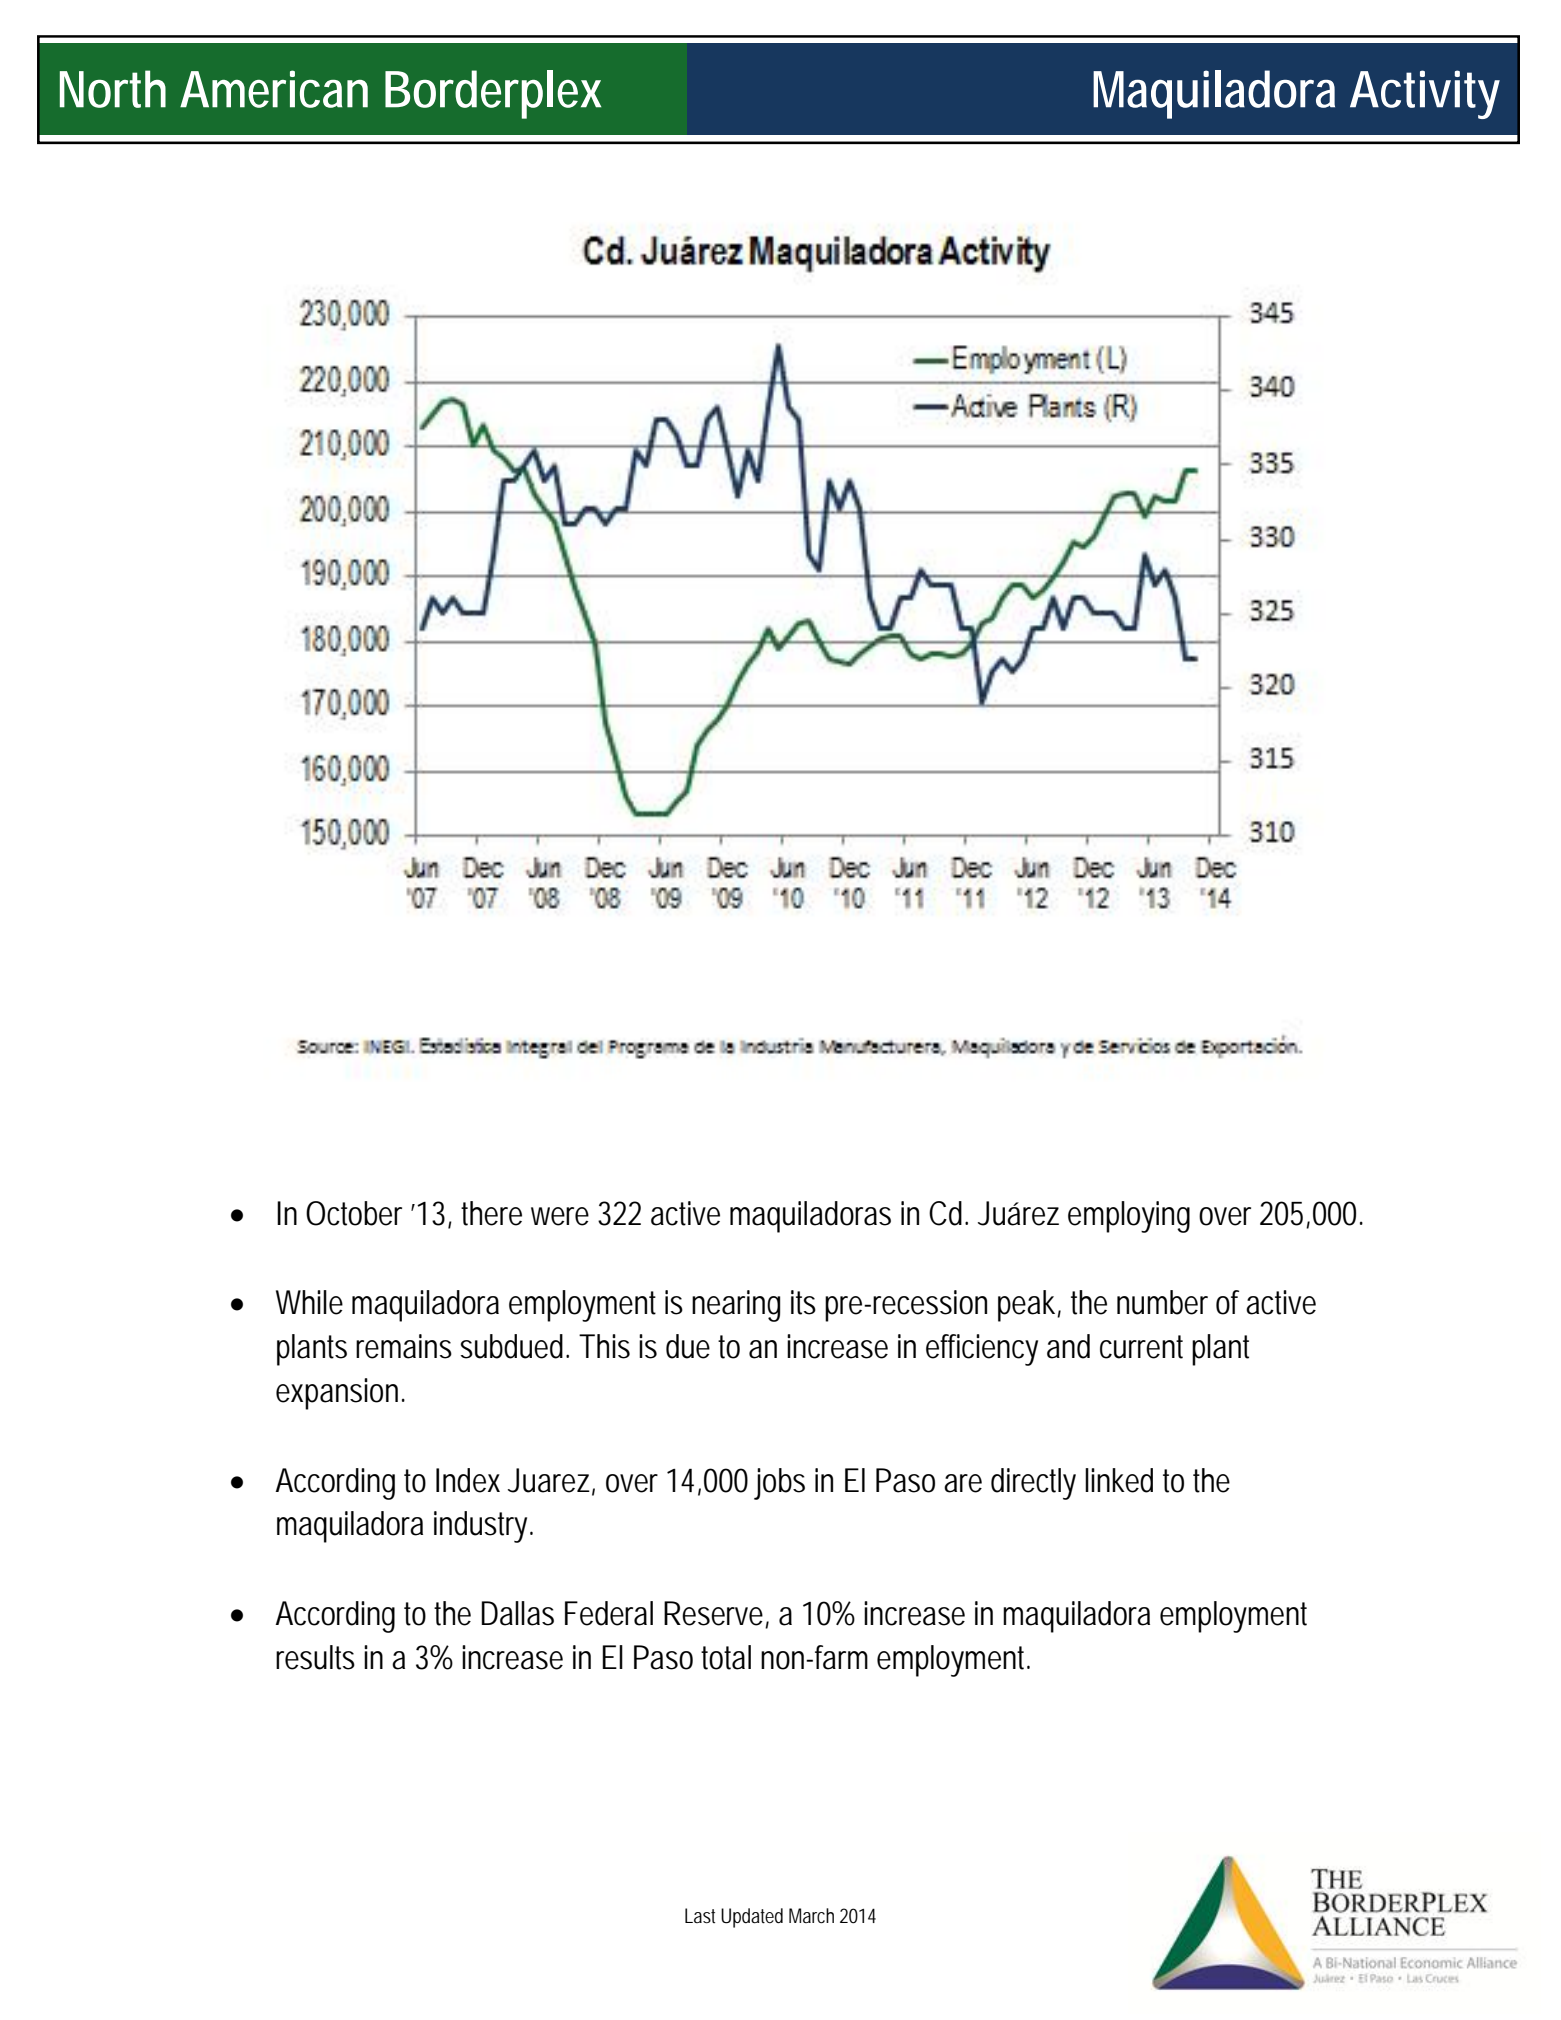  What do you see at coordinates (1119, 1480) in the screenshot?
I see `linked` at bounding box center [1119, 1480].
